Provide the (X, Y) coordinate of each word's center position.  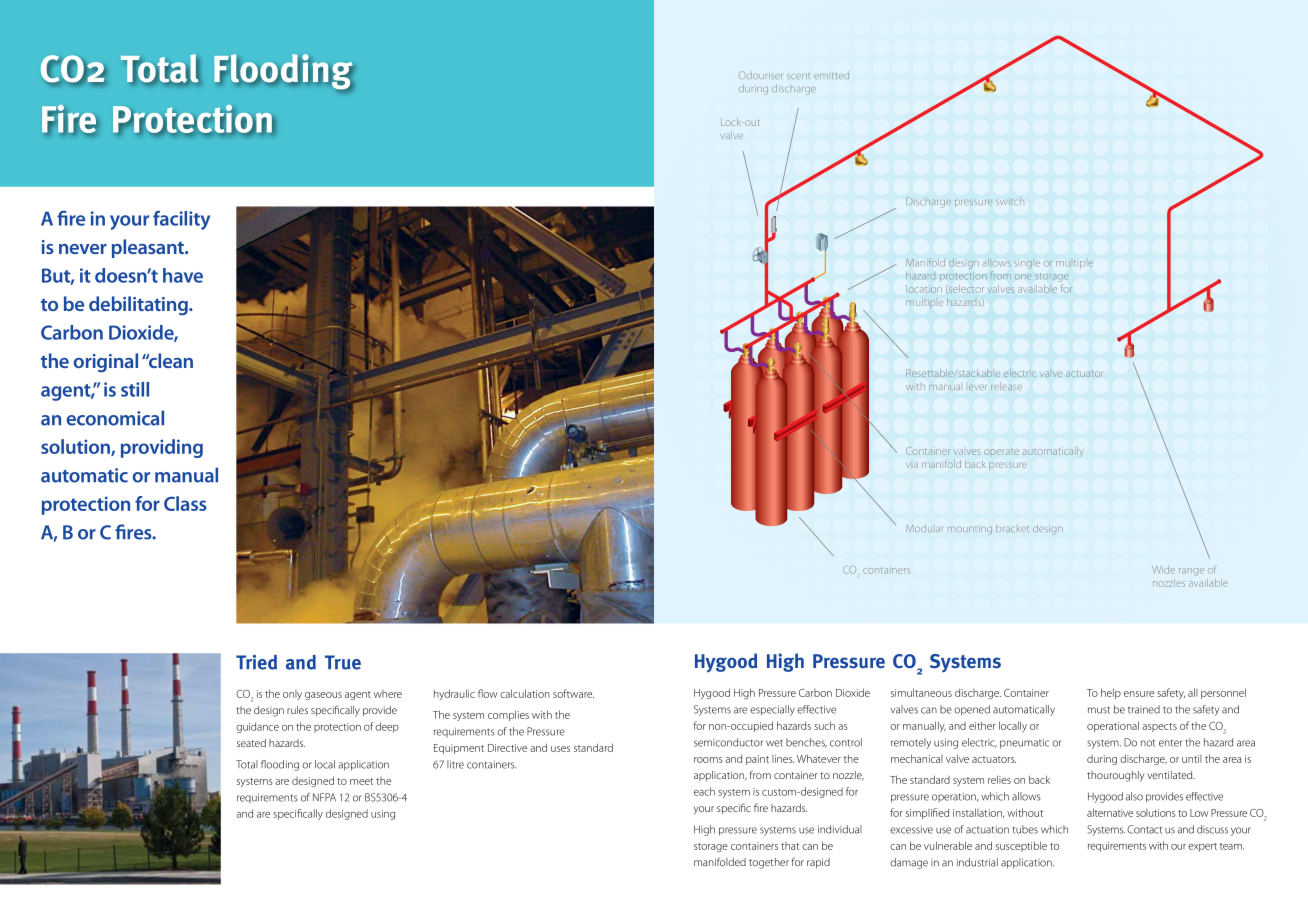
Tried (256, 662)
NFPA (324, 797)
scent (798, 76)
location (925, 290)
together (769, 863)
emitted (831, 75)
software (573, 693)
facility (181, 220)
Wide (1163, 570)
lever (977, 387)
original (106, 362)
